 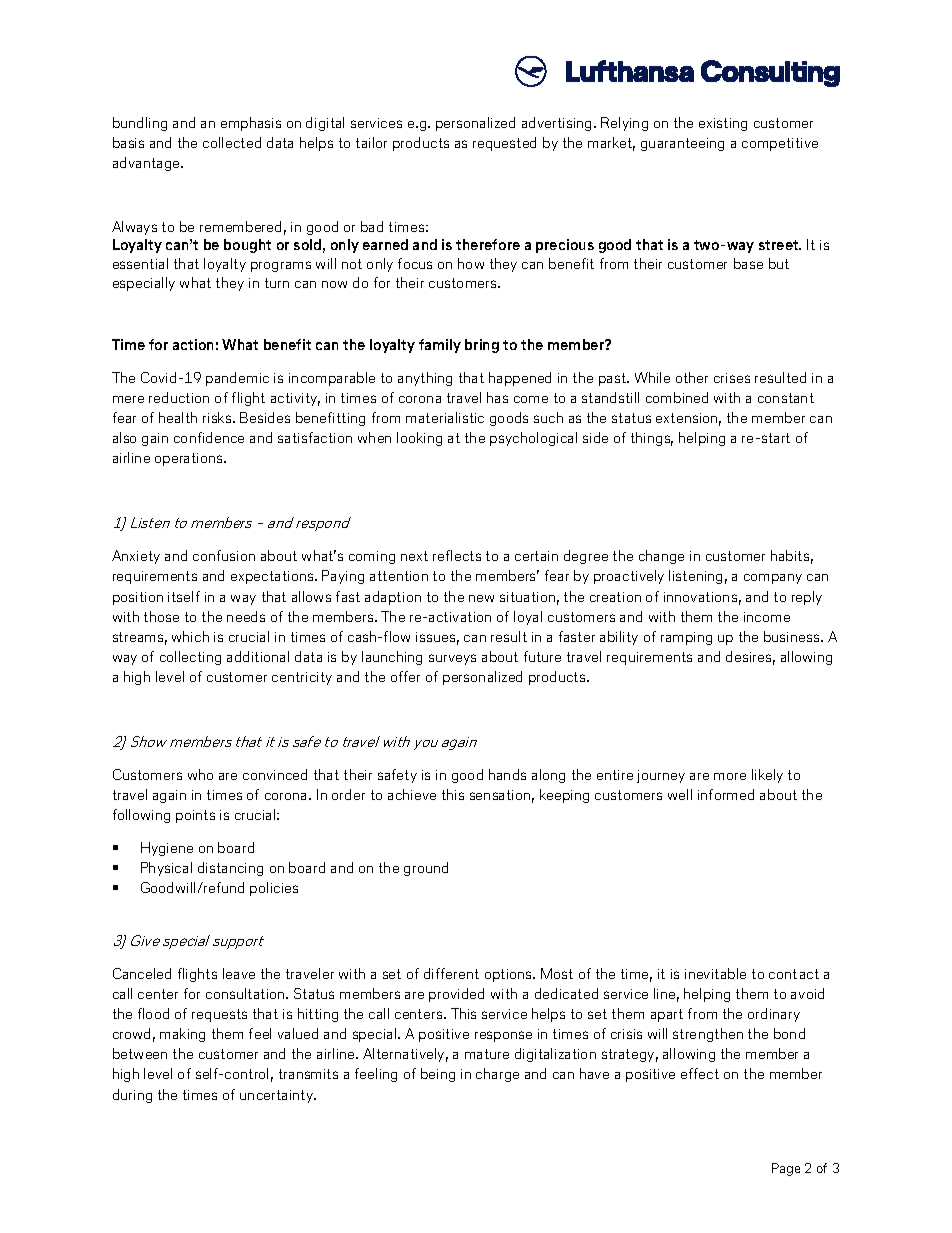 I want to click on Page, so click(x=786, y=1169).
